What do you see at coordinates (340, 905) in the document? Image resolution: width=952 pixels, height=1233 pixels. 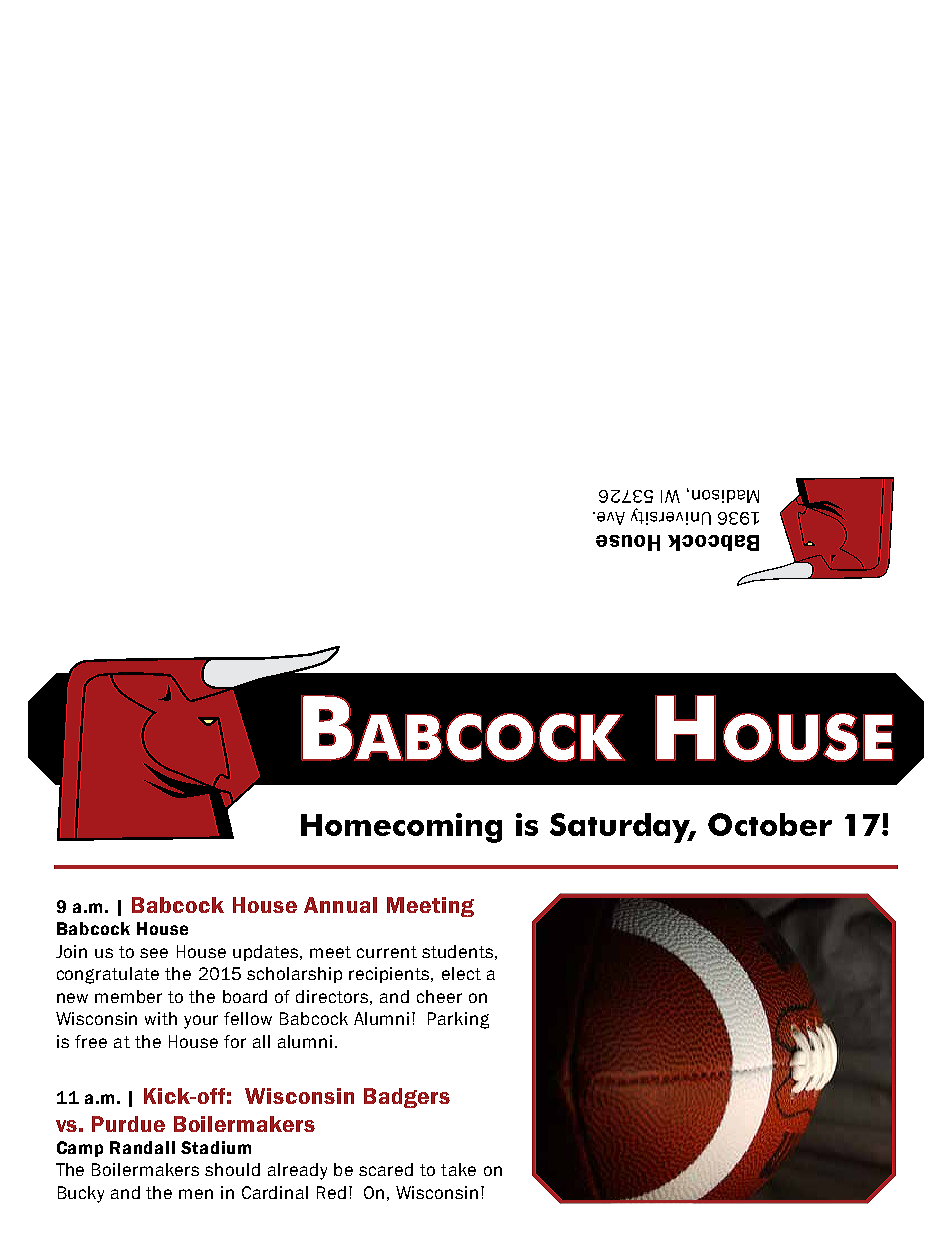 I see `Annual` at bounding box center [340, 905].
